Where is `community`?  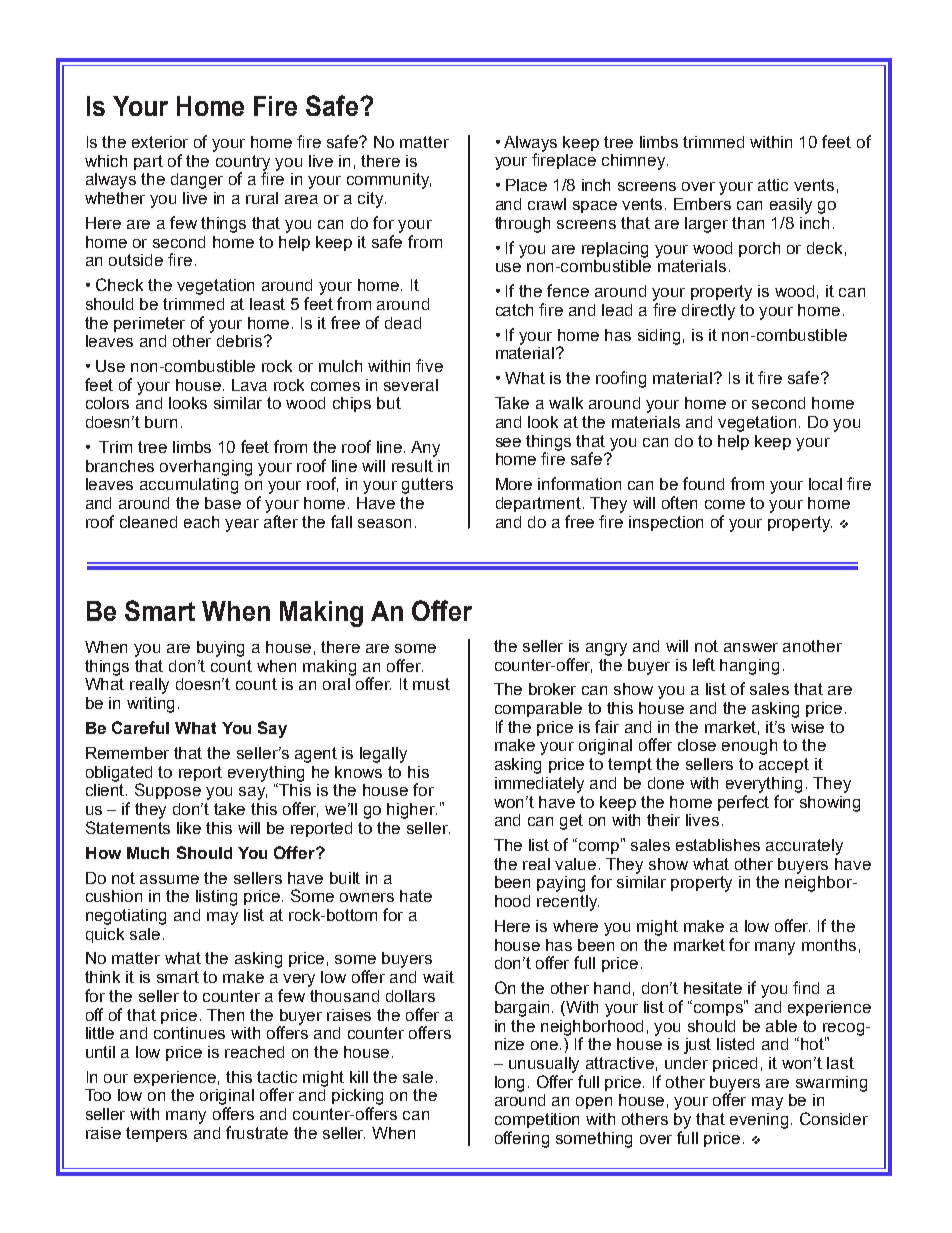
community is located at coordinates (389, 181).
